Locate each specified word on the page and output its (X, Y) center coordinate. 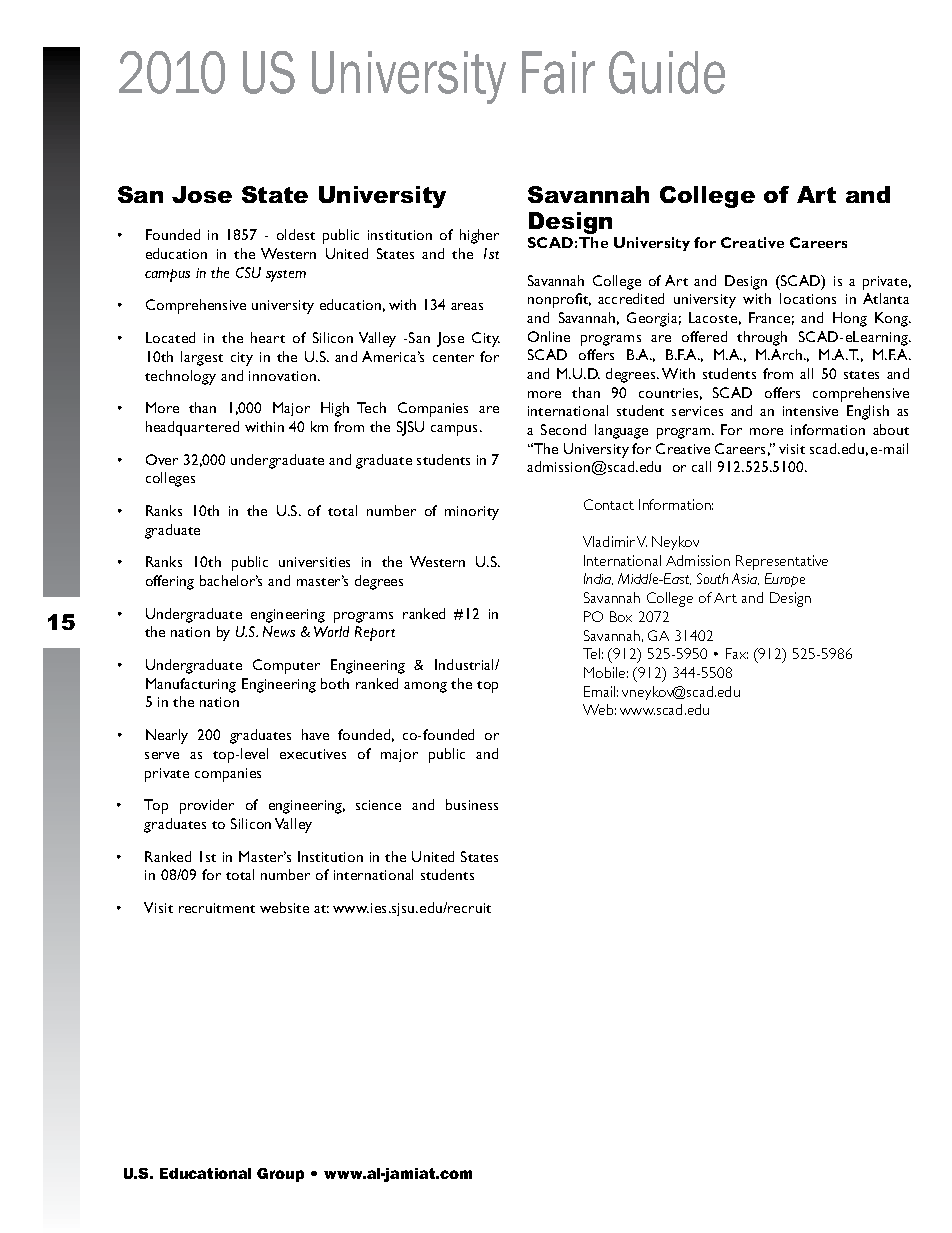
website (284, 907)
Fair (558, 72)
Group (280, 1175)
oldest (296, 234)
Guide (667, 72)
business (472, 804)
